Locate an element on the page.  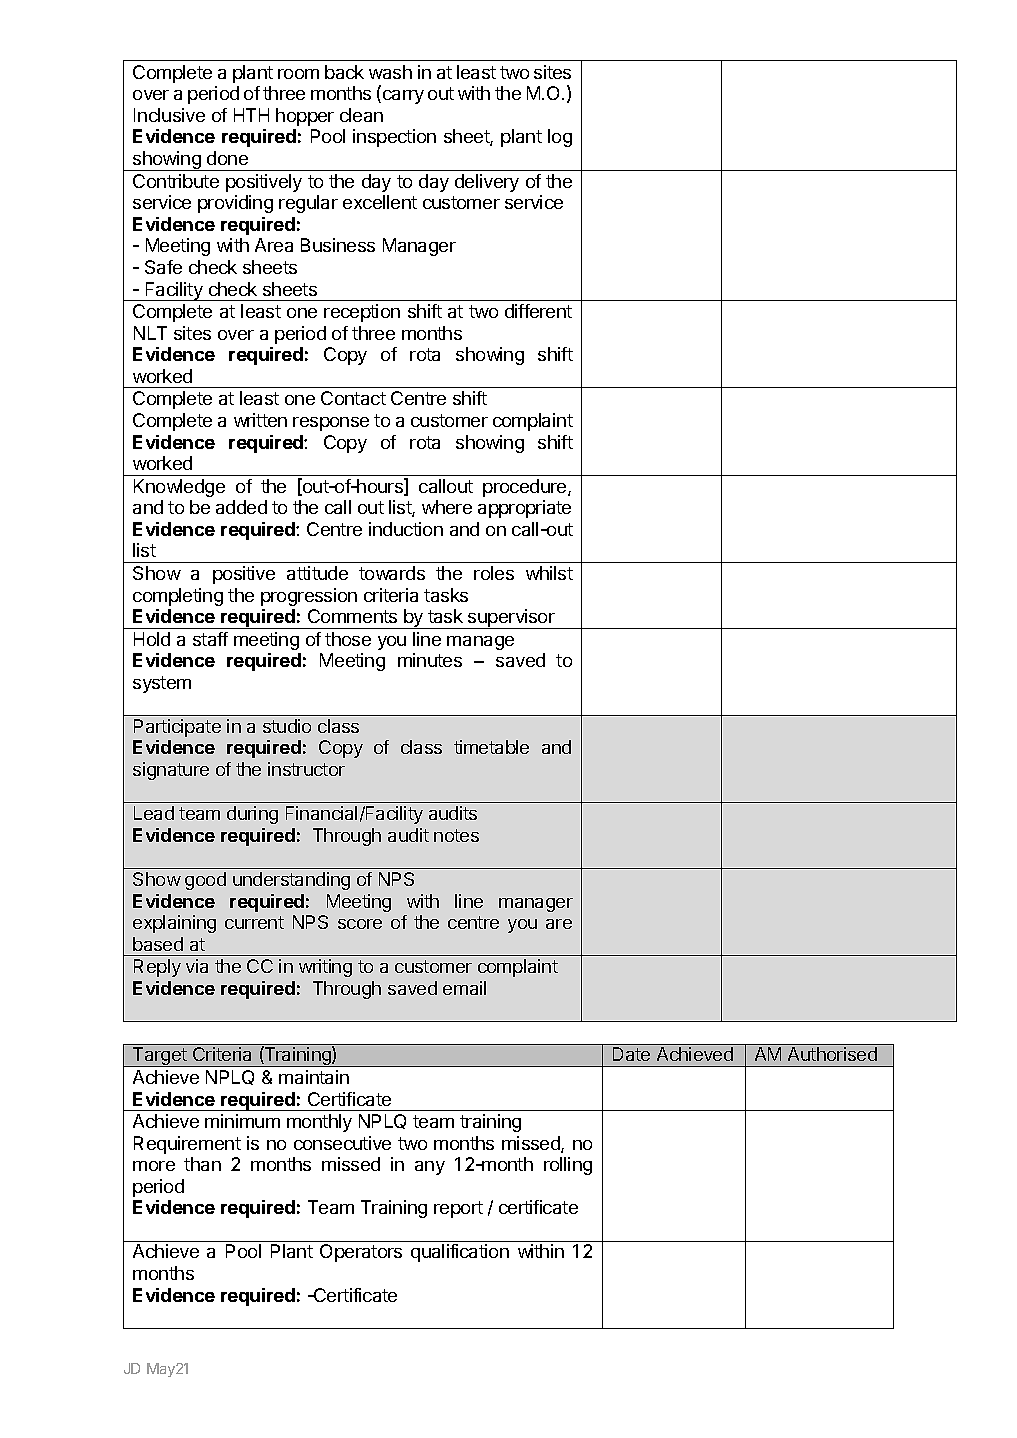
staff is located at coordinates (210, 639).
